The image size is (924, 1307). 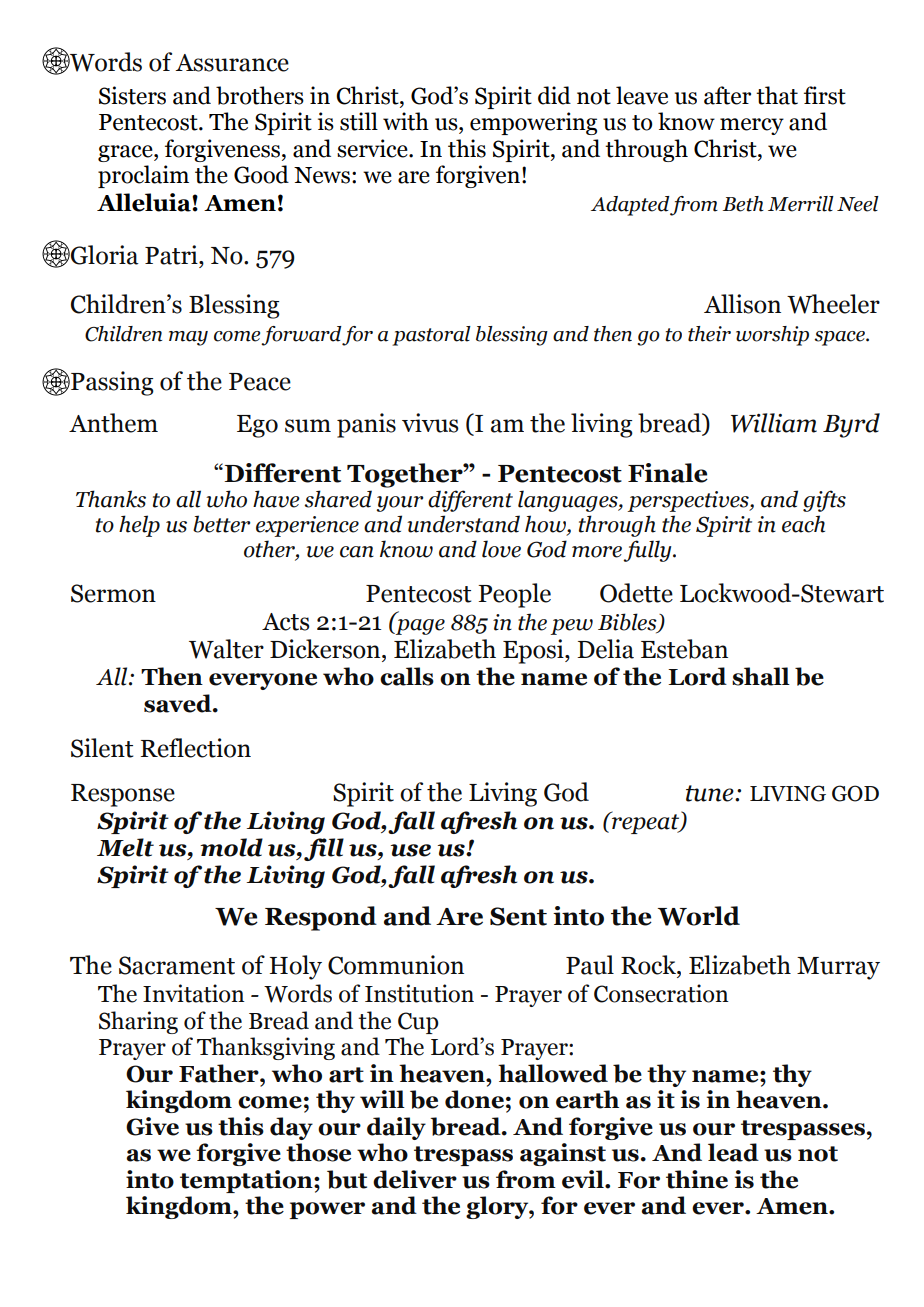 What do you see at coordinates (411, 850) in the image?
I see `use` at bounding box center [411, 850].
